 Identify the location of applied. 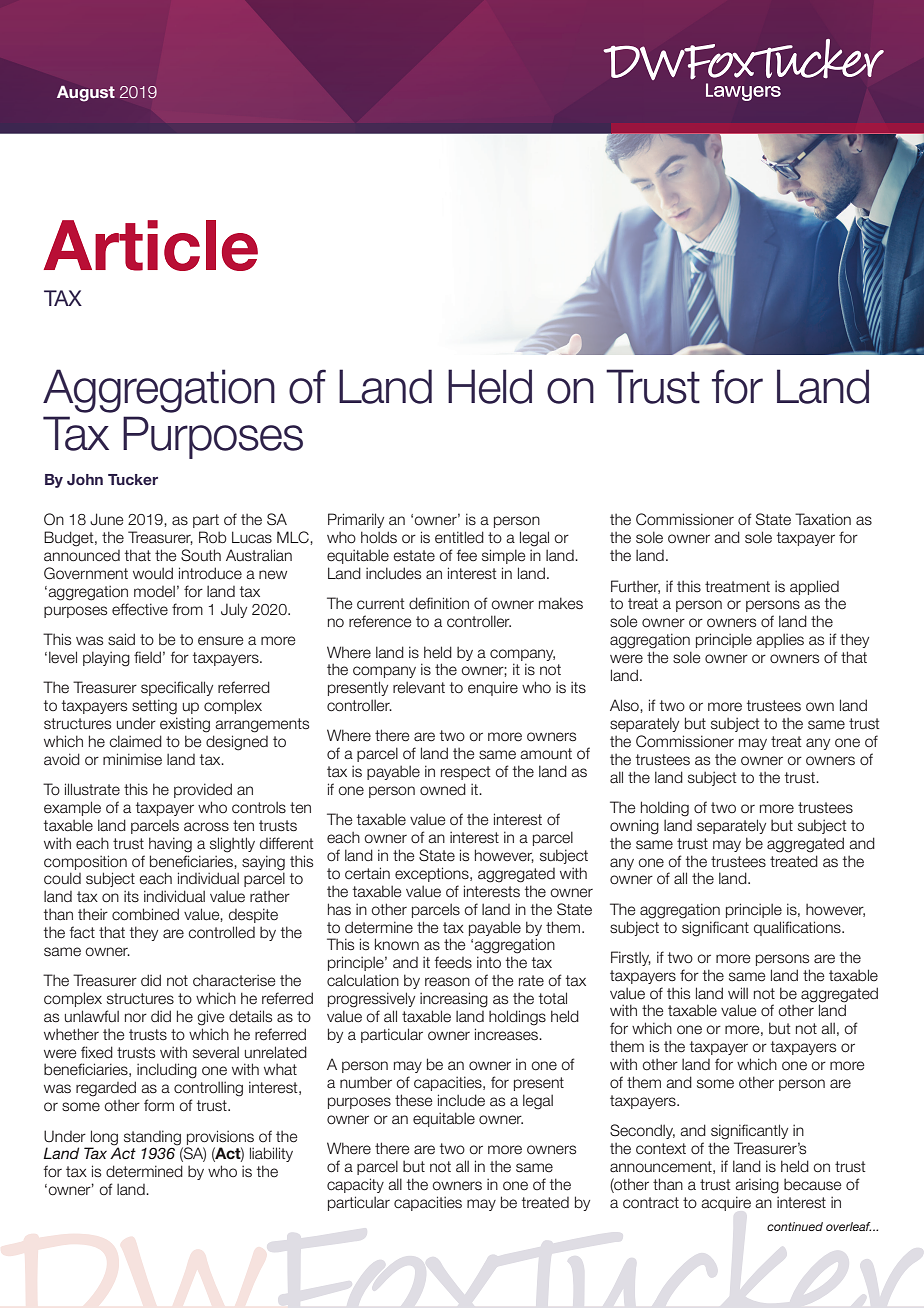
(814, 587).
